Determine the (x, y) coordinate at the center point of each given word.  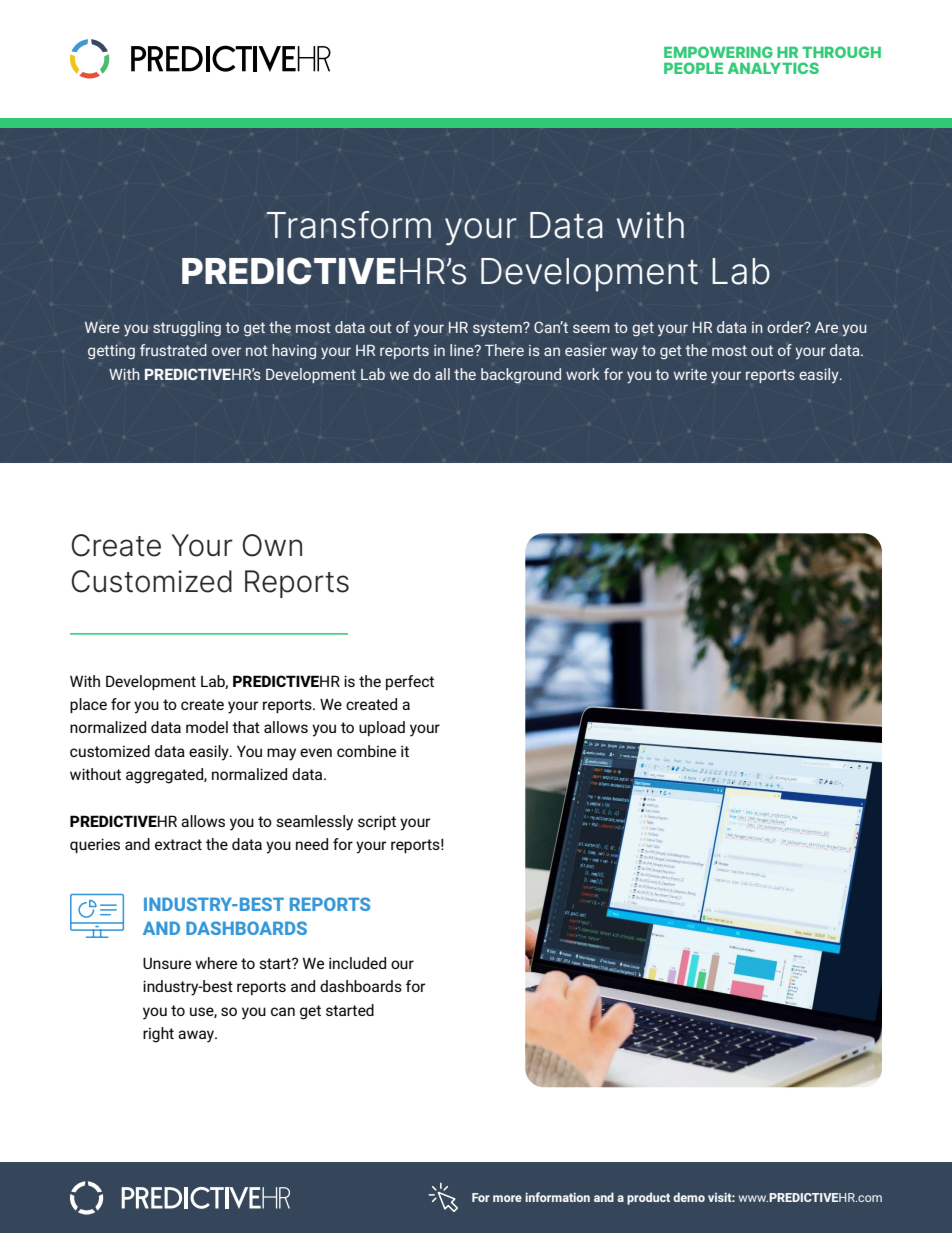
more (507, 1198)
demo (689, 1197)
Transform (348, 225)
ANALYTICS (773, 68)
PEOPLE (693, 68)
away (197, 1036)
